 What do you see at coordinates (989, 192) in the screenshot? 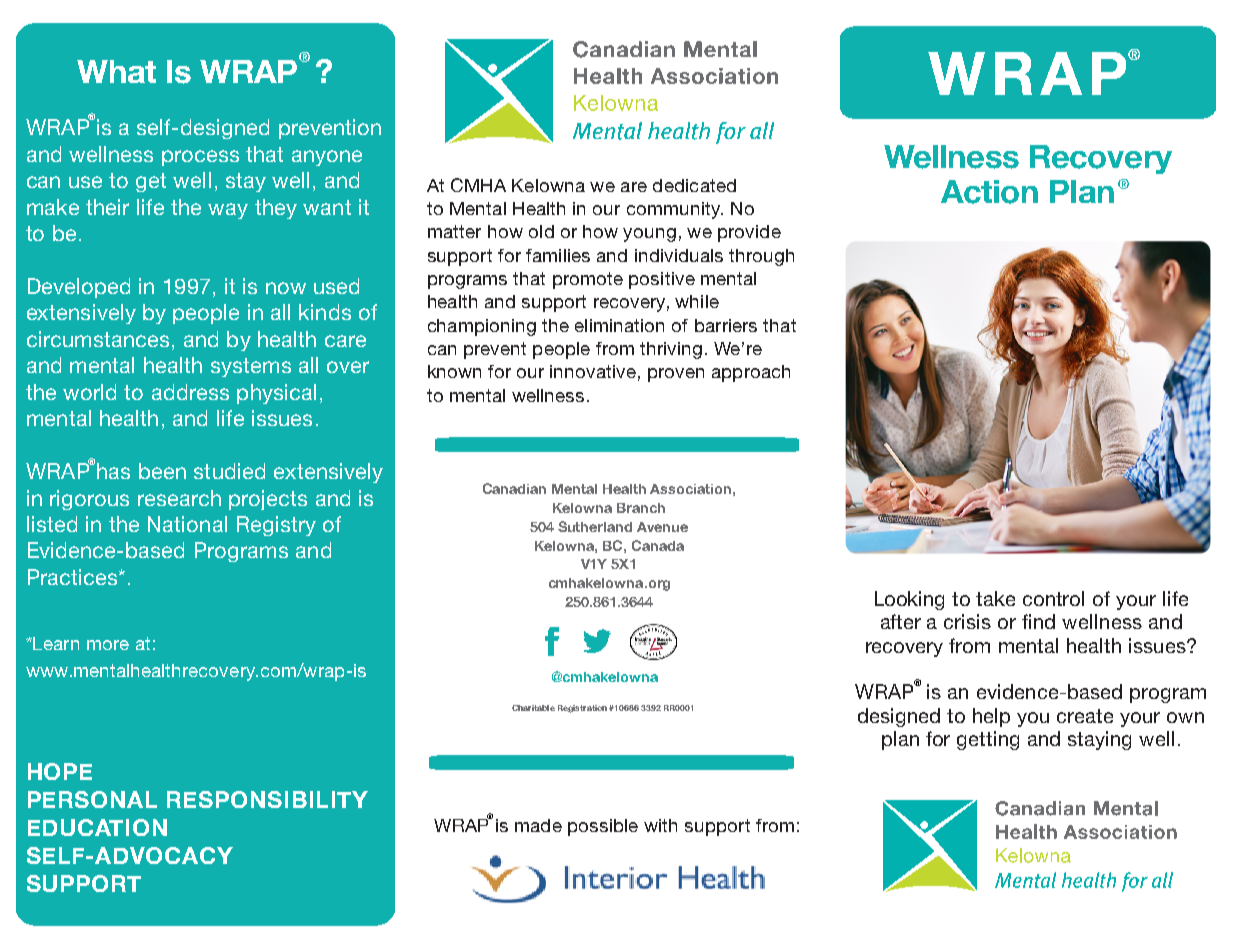
I see `Action` at bounding box center [989, 192].
